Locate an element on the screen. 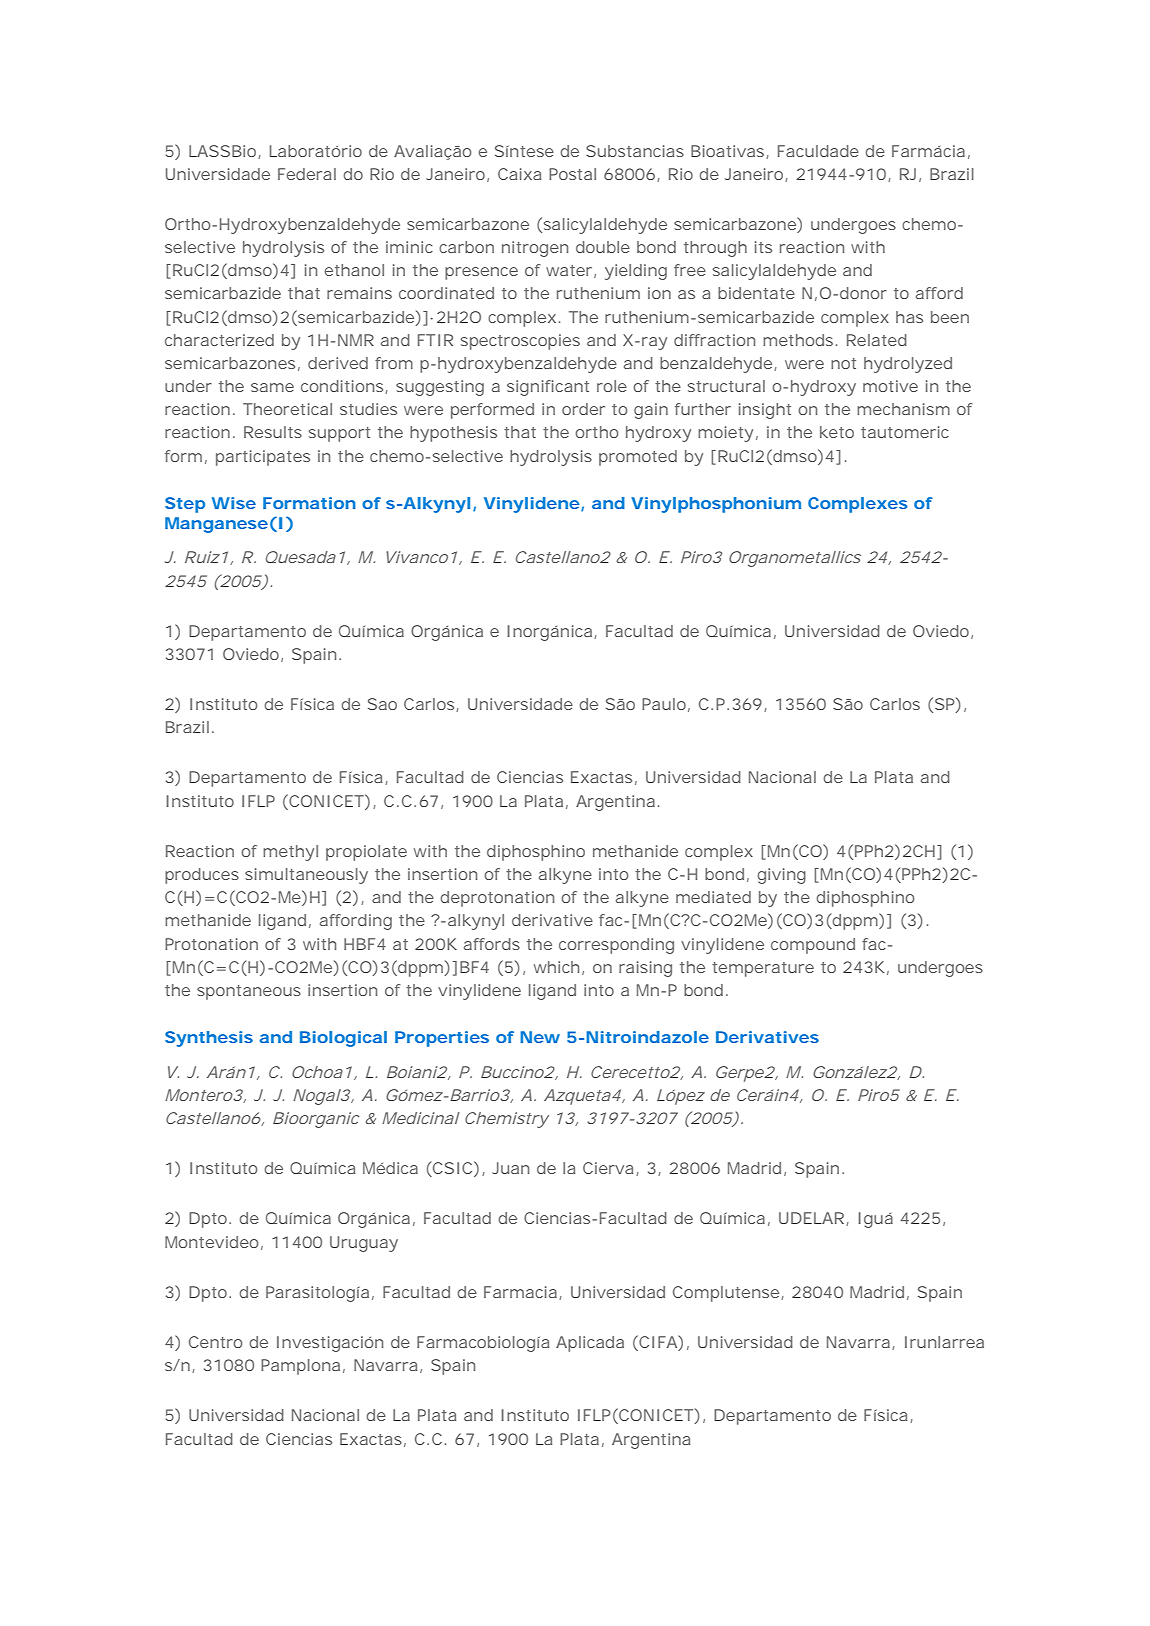 This screenshot has height=1626, width=1150. methyl is located at coordinates (290, 853).
